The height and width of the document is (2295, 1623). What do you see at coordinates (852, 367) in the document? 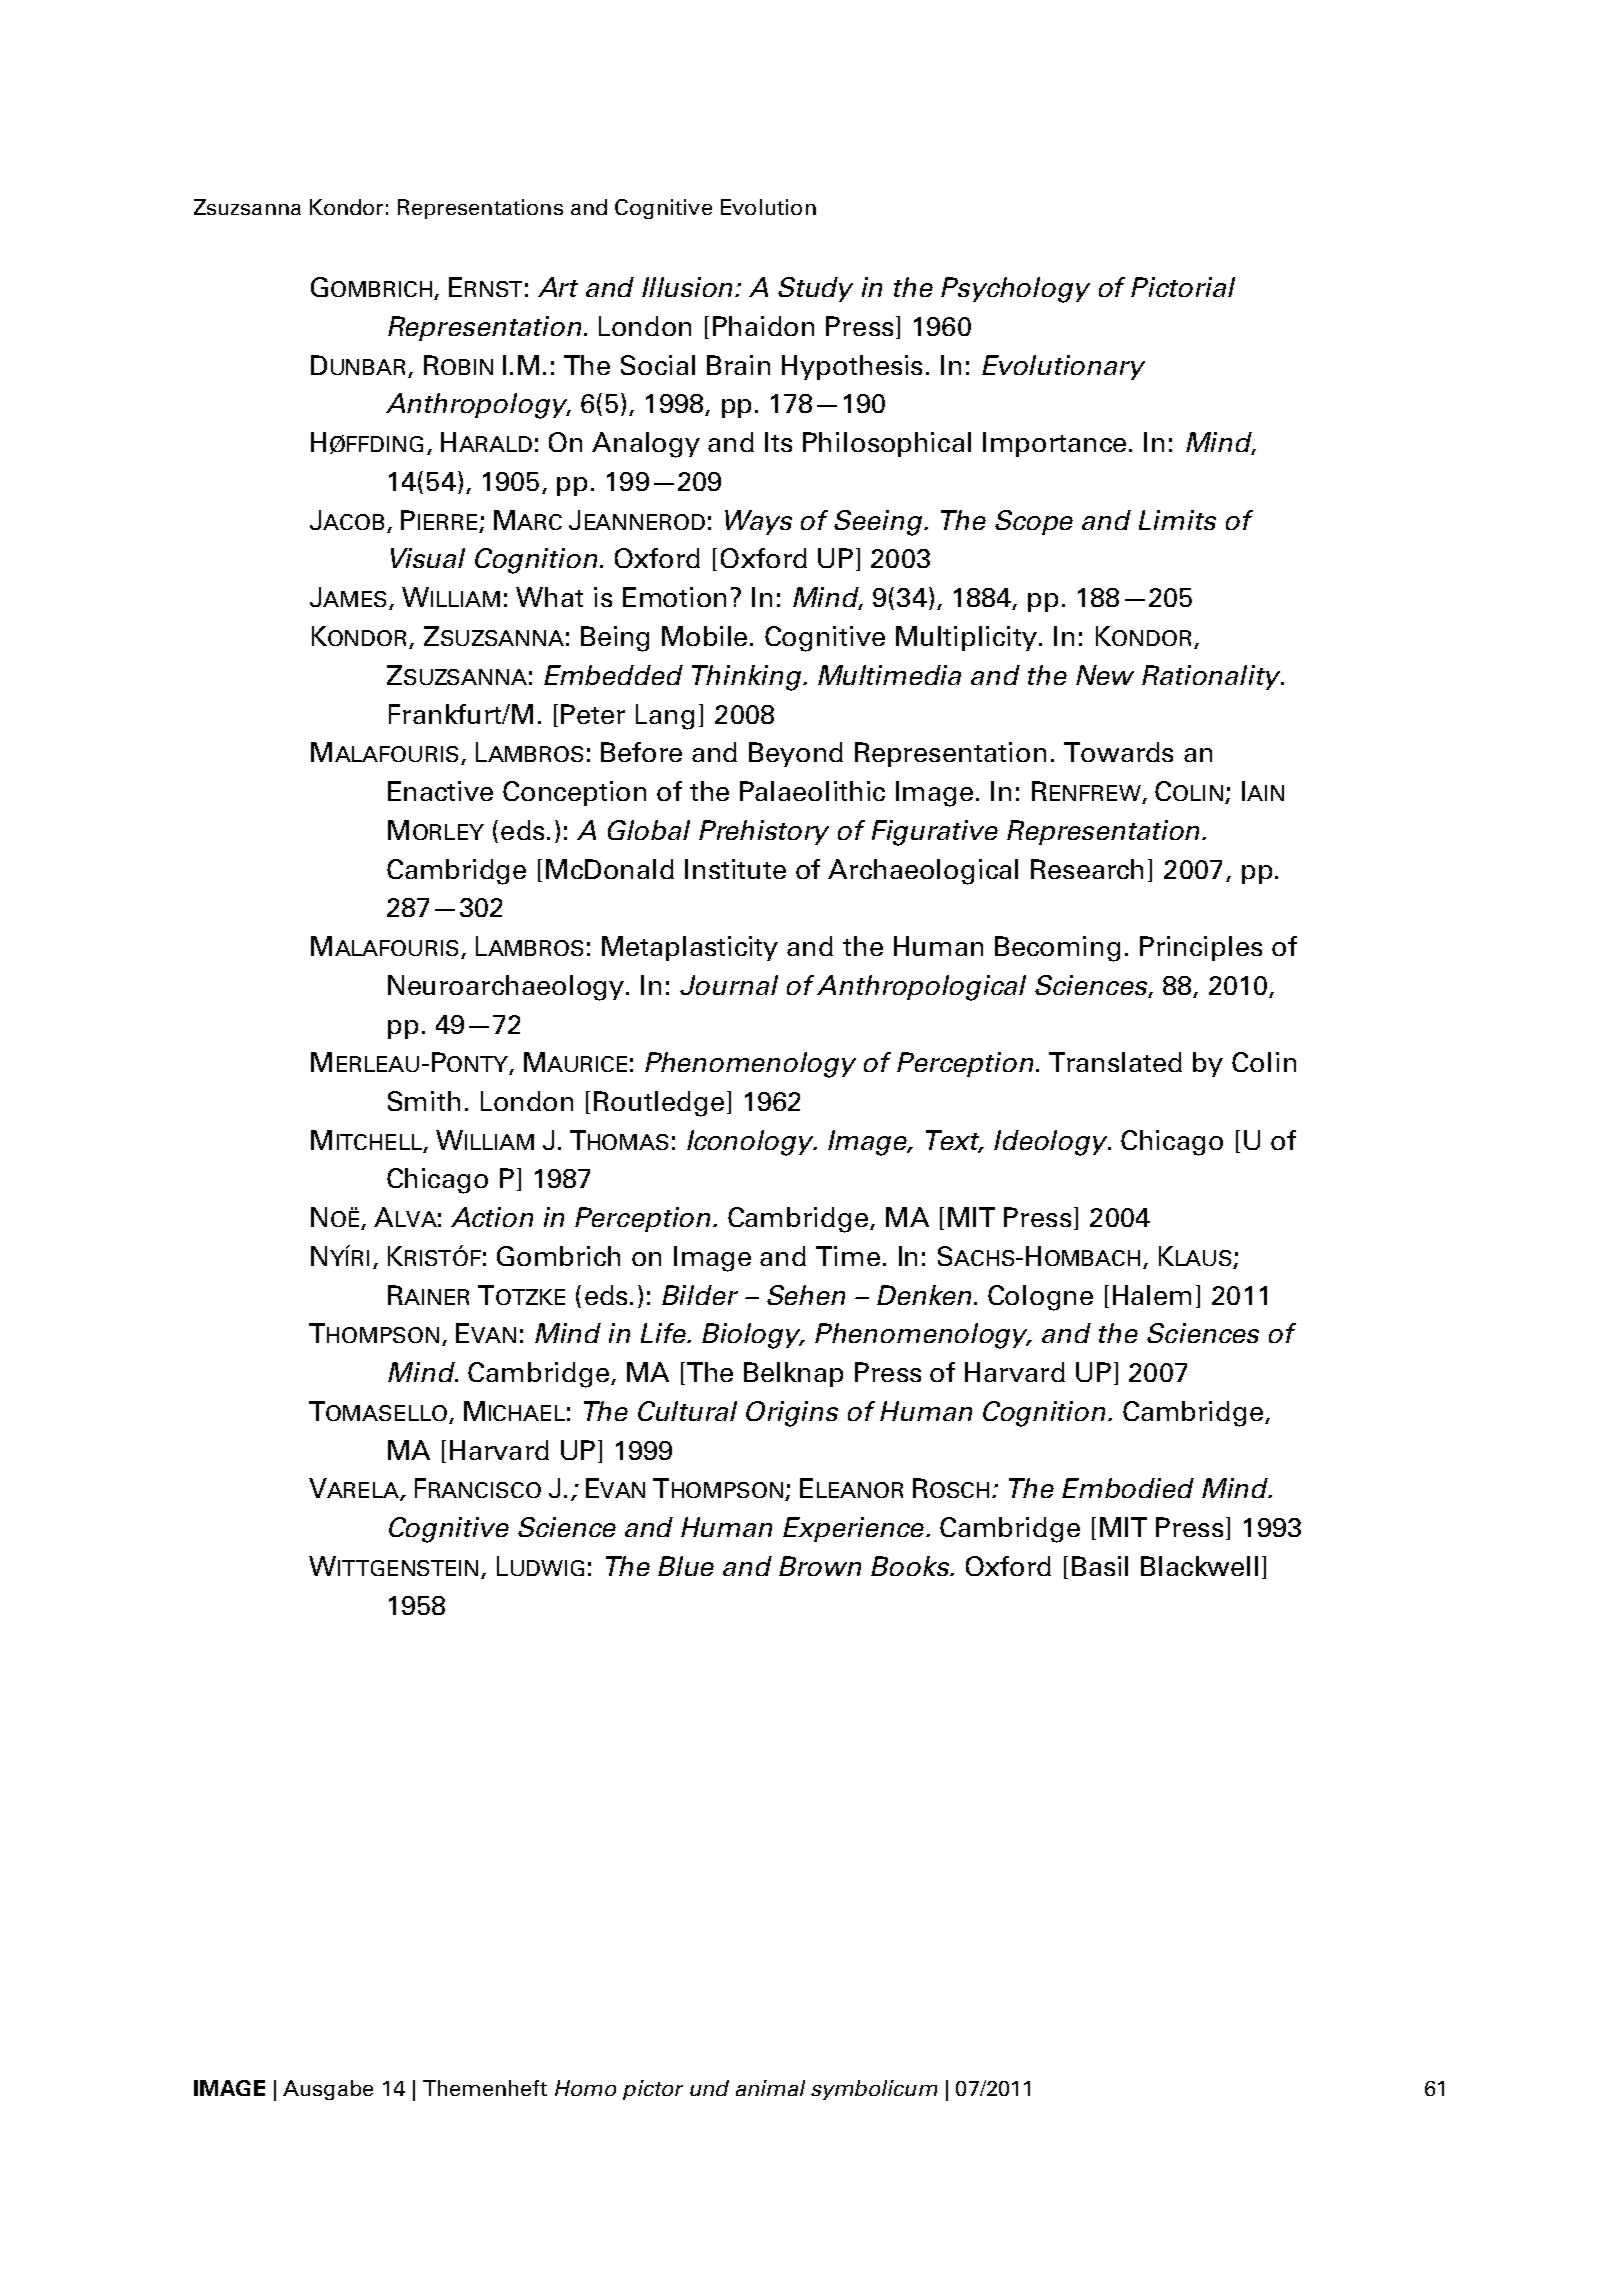
I see `Hypothesis` at bounding box center [852, 367].
